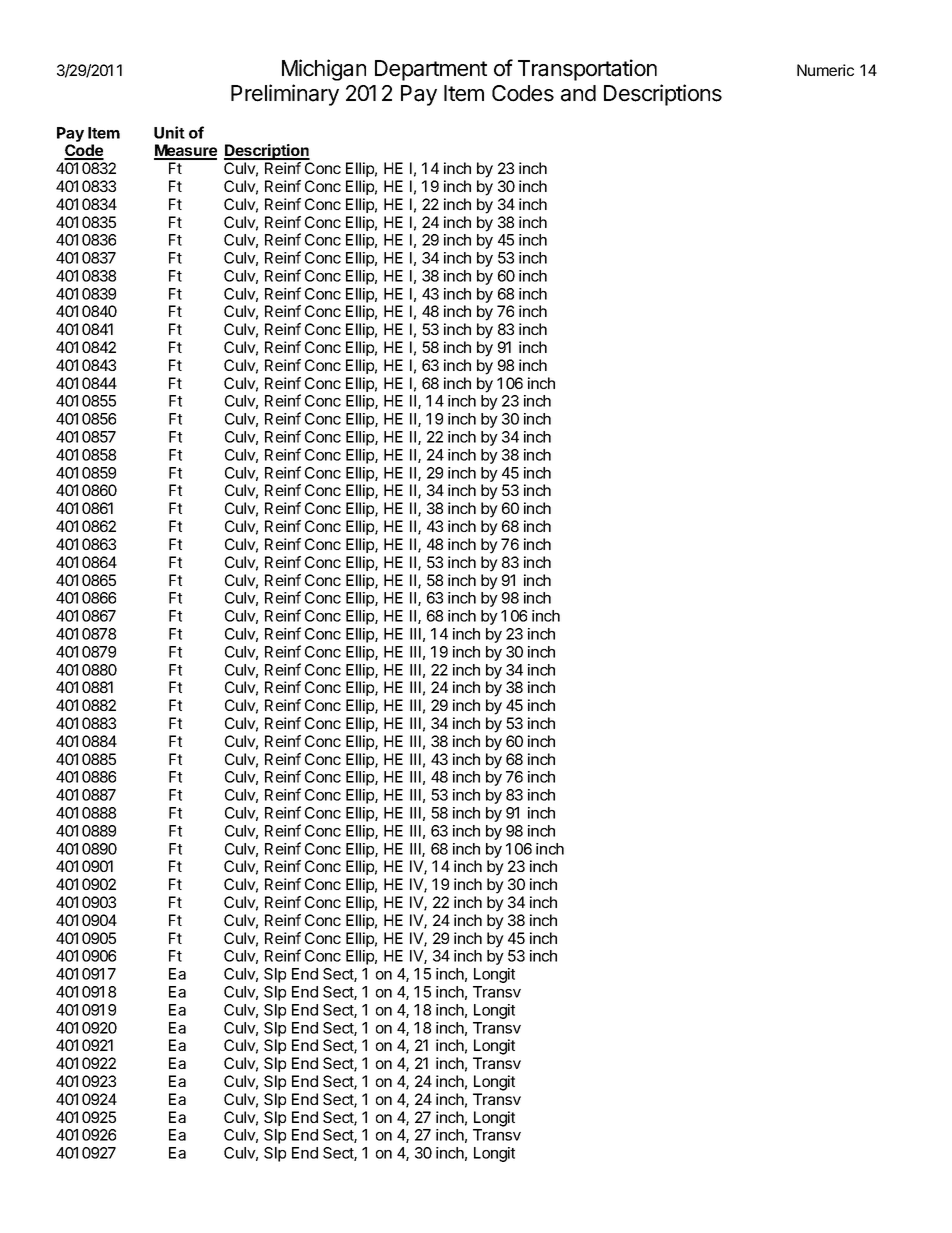 The height and width of the screenshot is (1233, 952). What do you see at coordinates (169, 132) in the screenshot?
I see `Unit` at bounding box center [169, 132].
